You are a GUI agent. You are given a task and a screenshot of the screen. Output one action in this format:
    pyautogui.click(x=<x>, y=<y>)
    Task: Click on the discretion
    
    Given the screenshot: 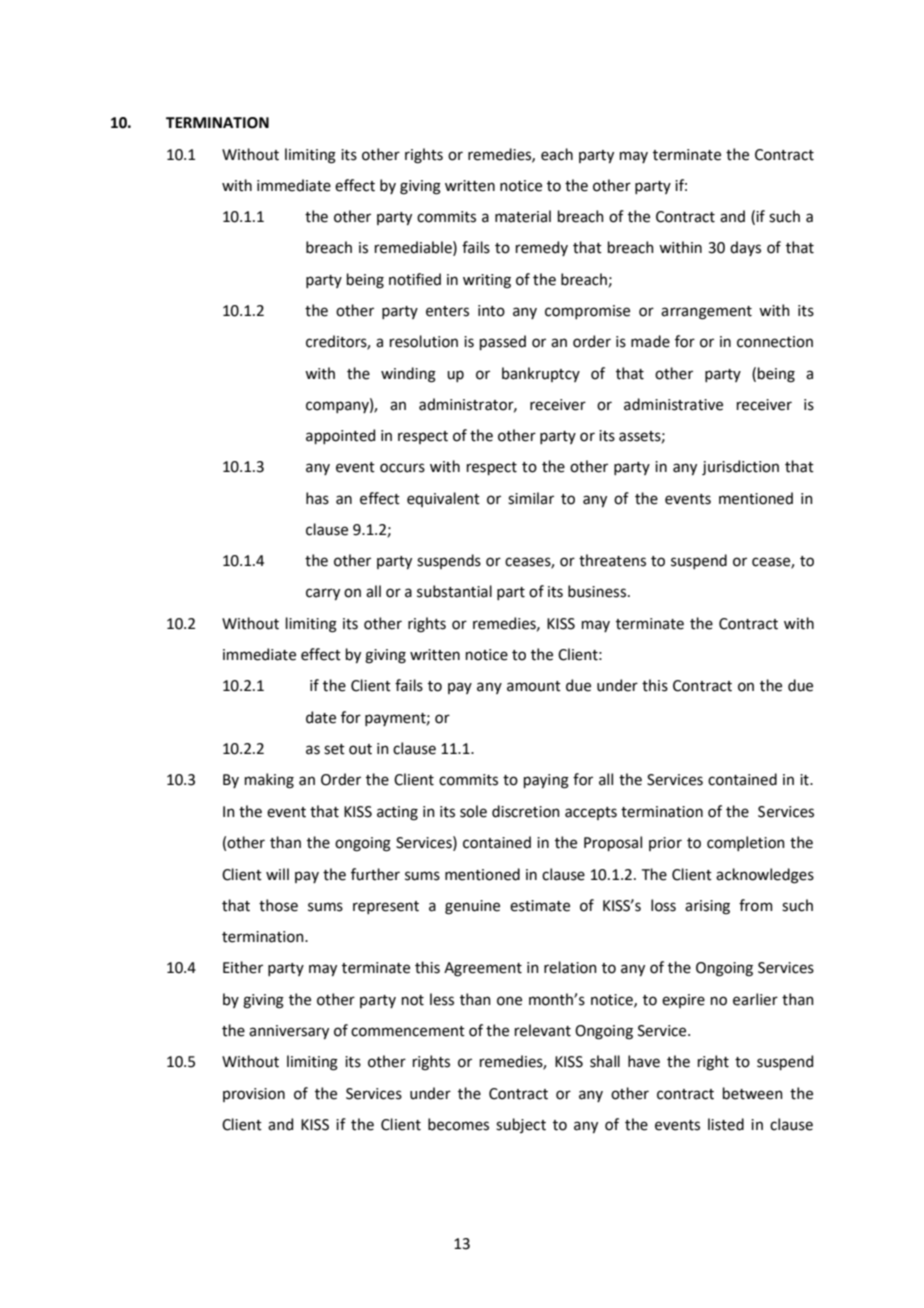 What is the action you would take?
    pyautogui.click(x=526, y=811)
